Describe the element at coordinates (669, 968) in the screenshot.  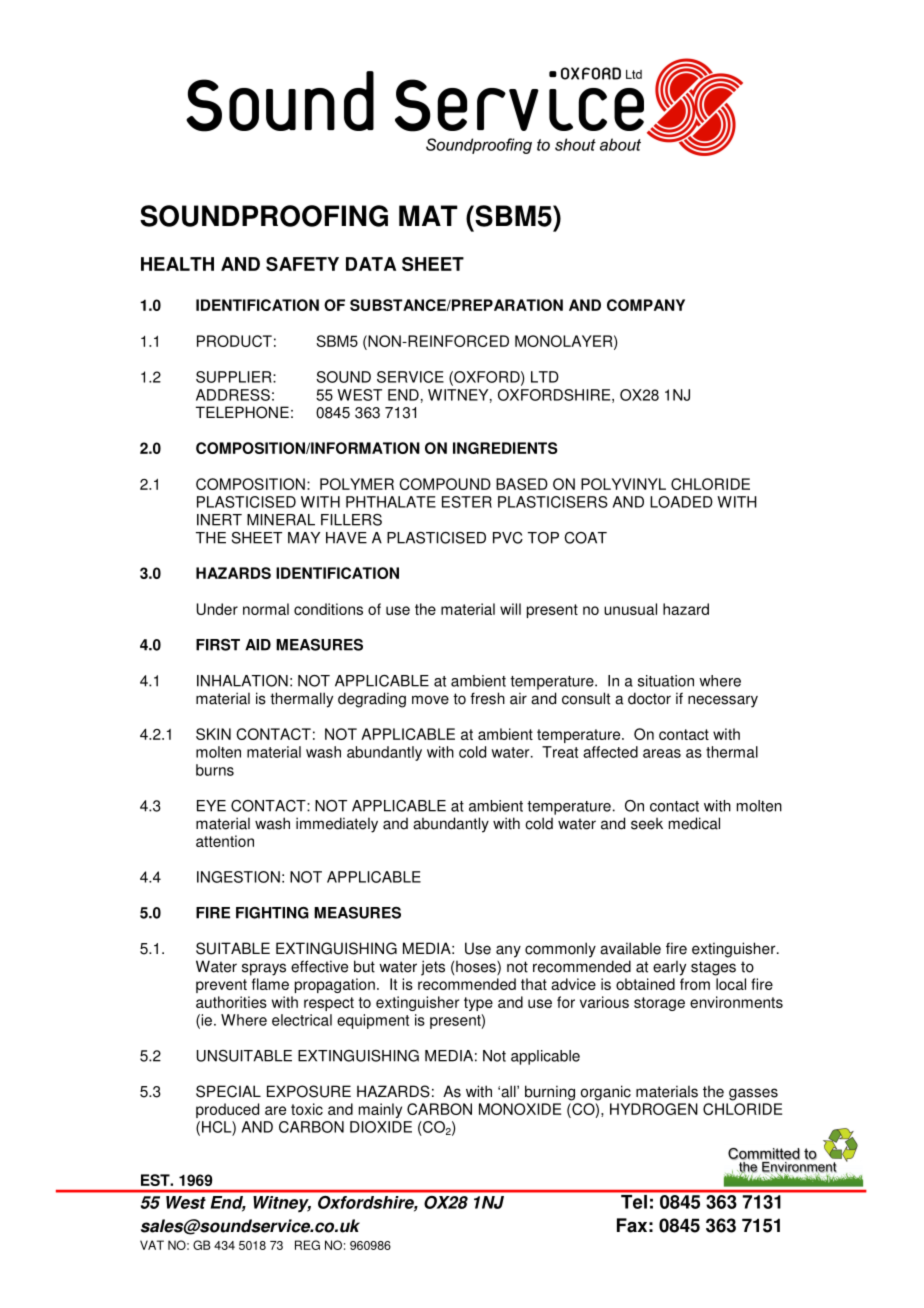
I see `early` at that location.
